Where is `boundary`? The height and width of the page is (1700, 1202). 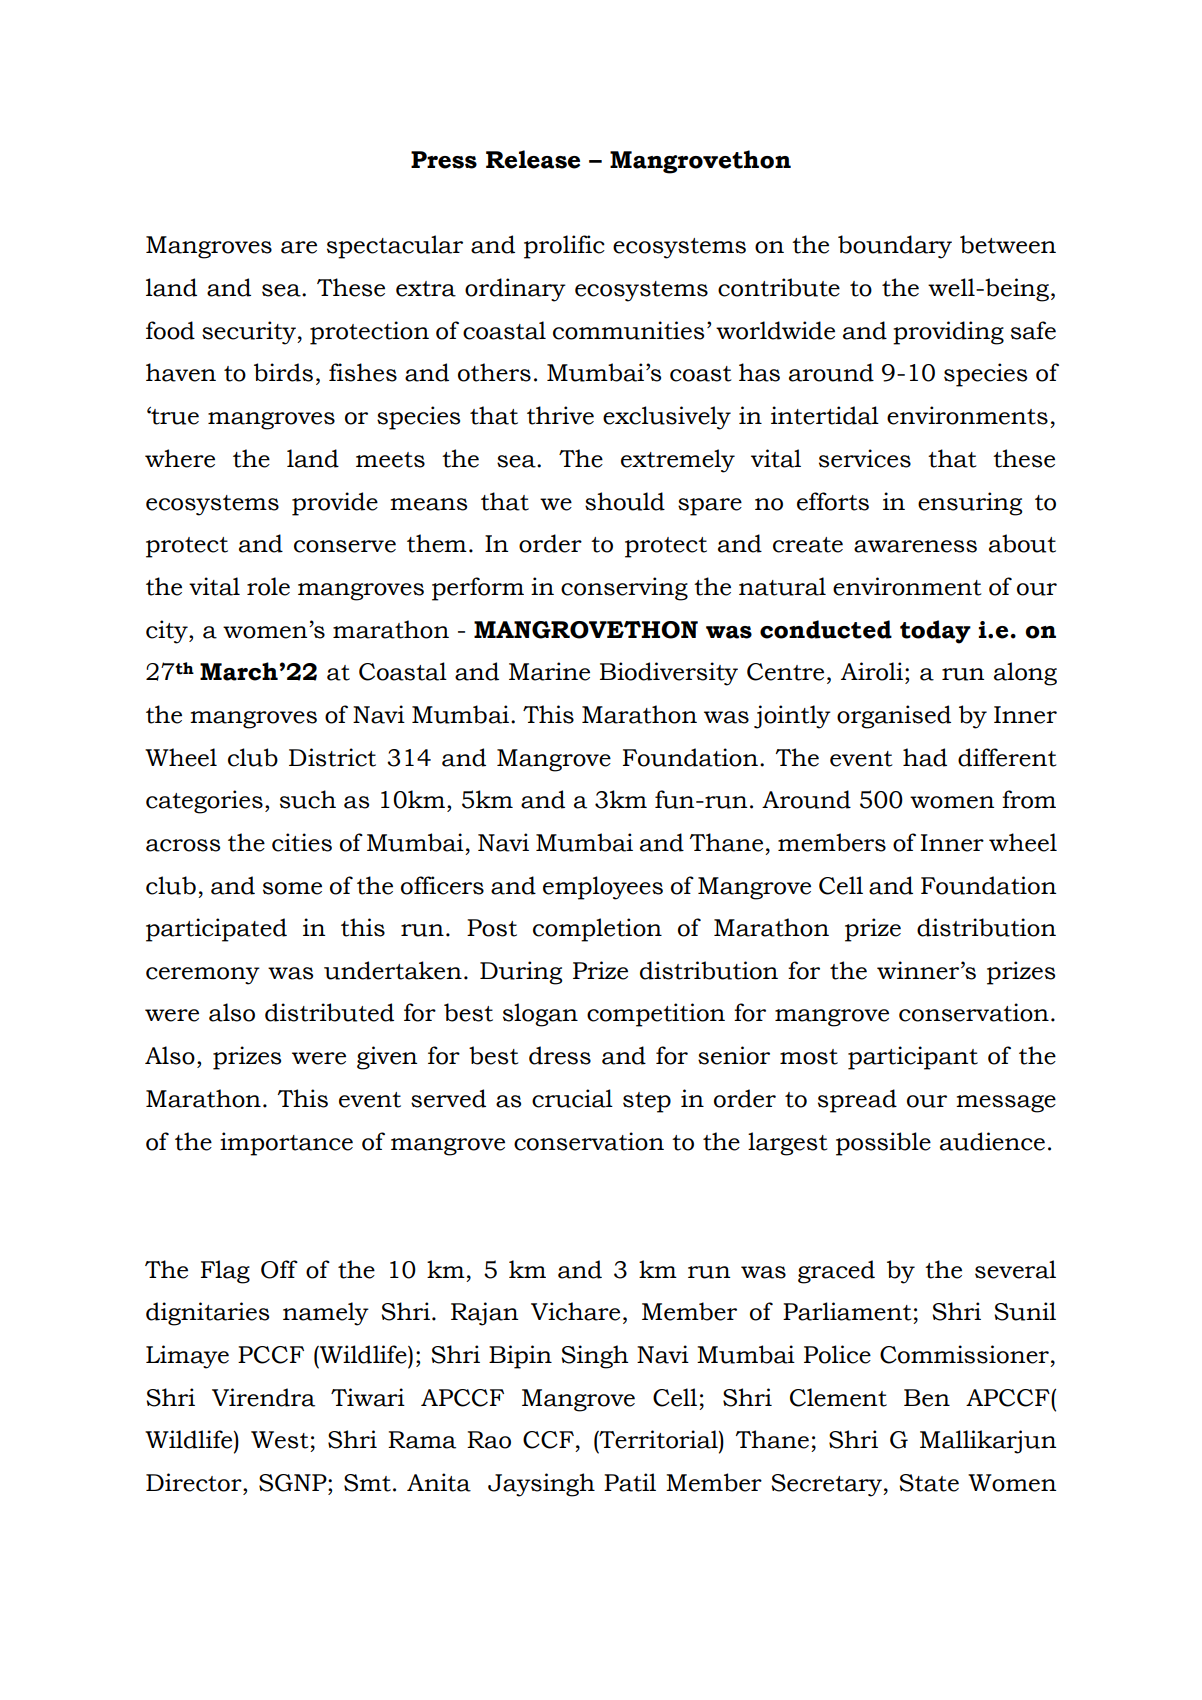 boundary is located at coordinates (895, 247).
